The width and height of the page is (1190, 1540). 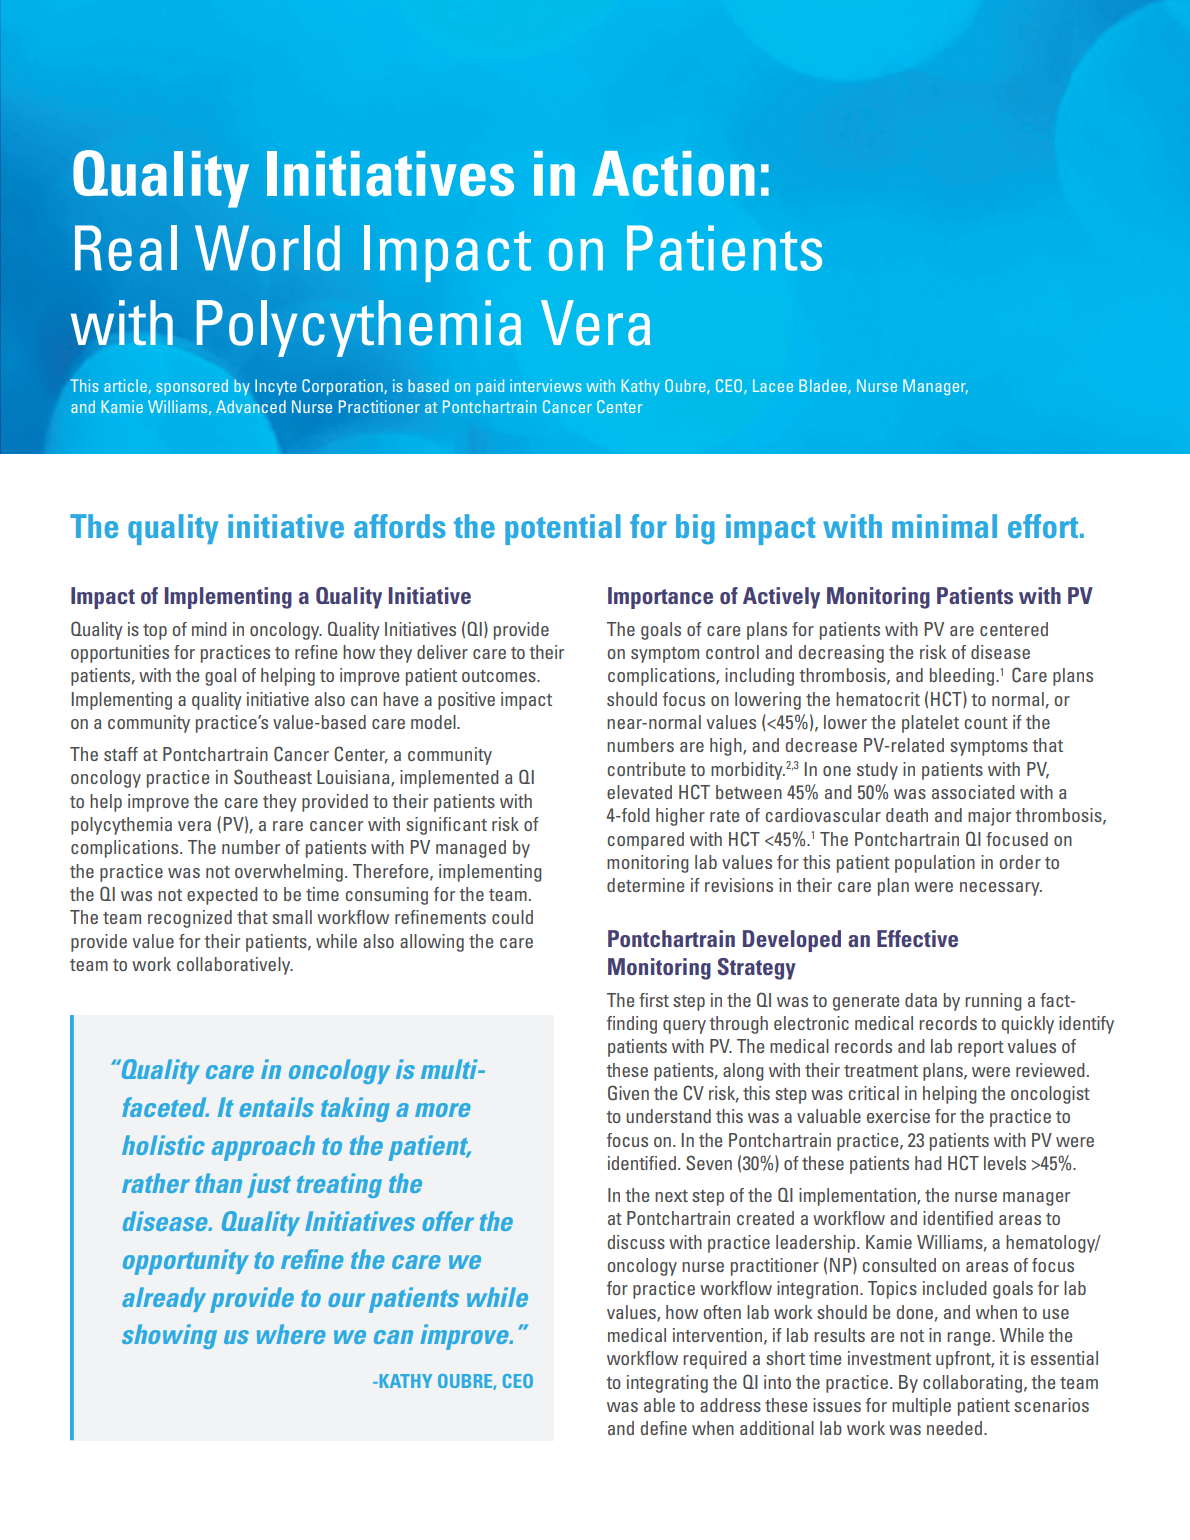 What do you see at coordinates (944, 526) in the page?
I see `minimal` at bounding box center [944, 526].
